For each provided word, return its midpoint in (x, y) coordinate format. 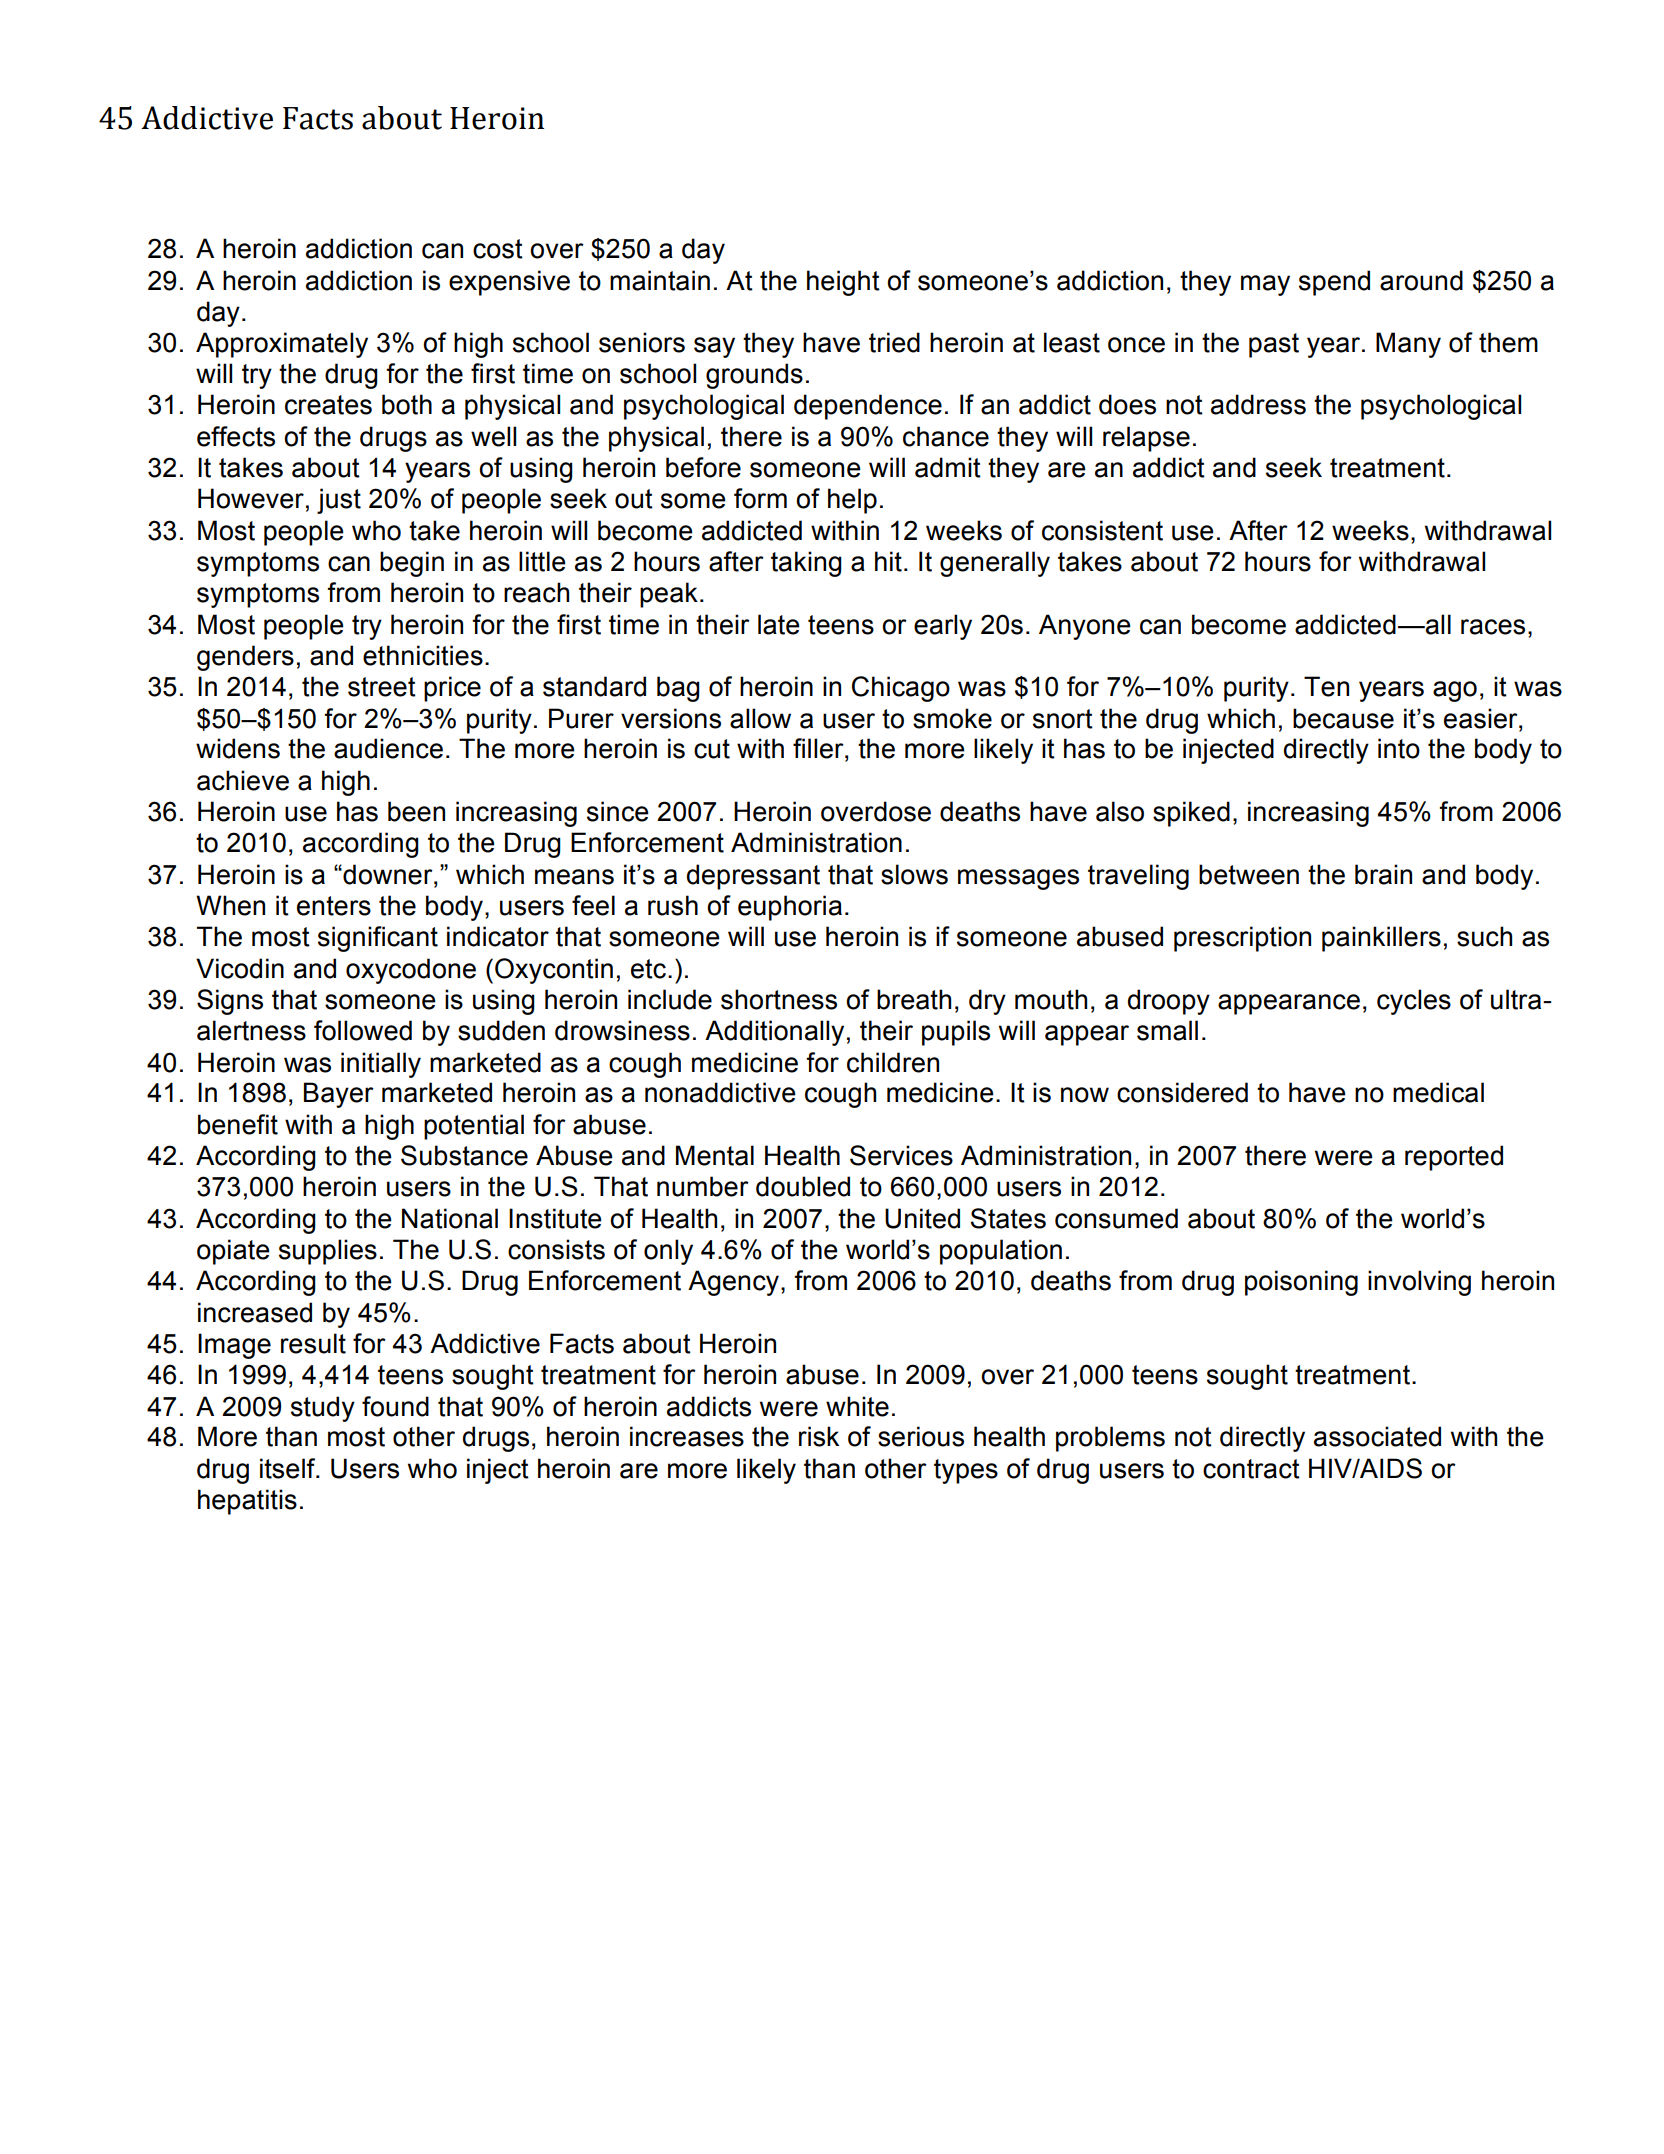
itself (289, 1468)
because (1343, 718)
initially (381, 1065)
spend (1334, 283)
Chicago (901, 689)
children (893, 1062)
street (382, 687)
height (843, 283)
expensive (509, 283)
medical (1438, 1092)
